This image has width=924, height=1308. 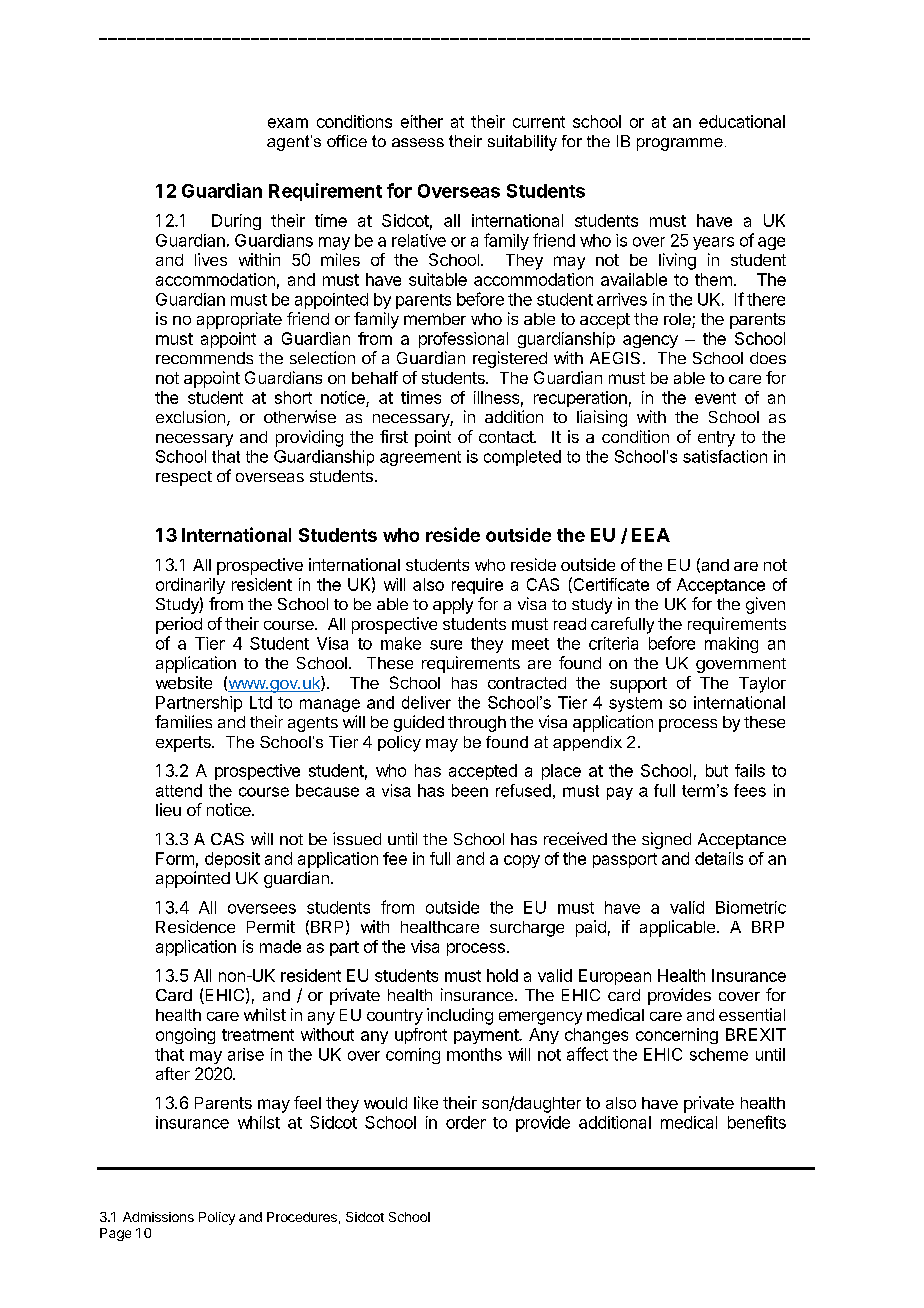 I want to click on During, so click(x=236, y=222).
